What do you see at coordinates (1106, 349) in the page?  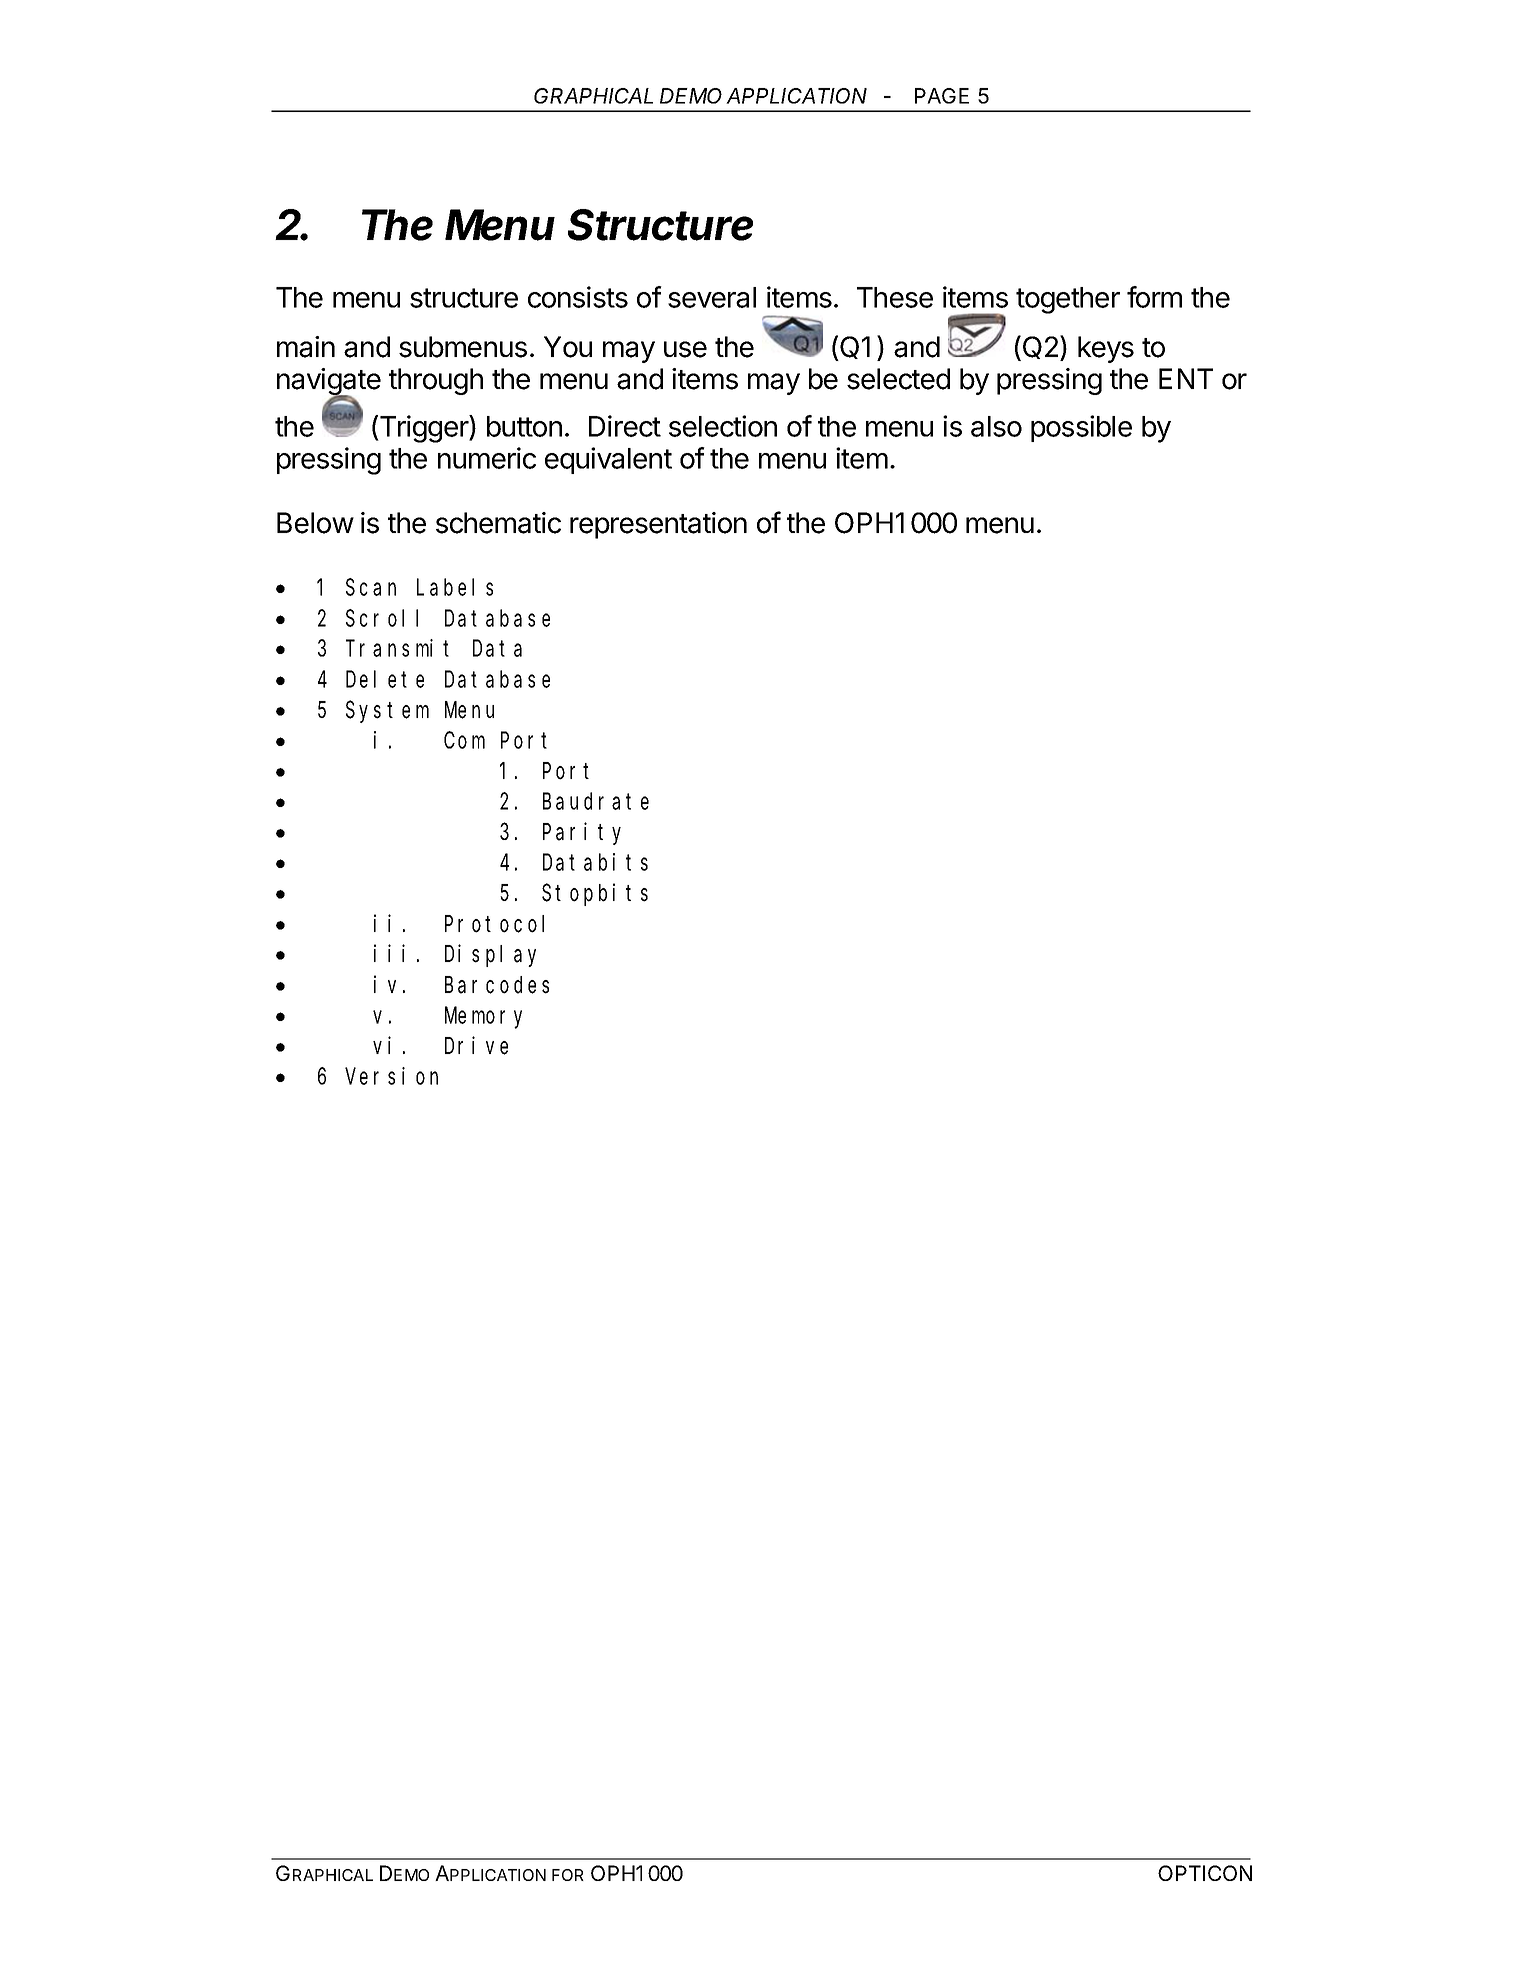 I see `keys` at bounding box center [1106, 349].
